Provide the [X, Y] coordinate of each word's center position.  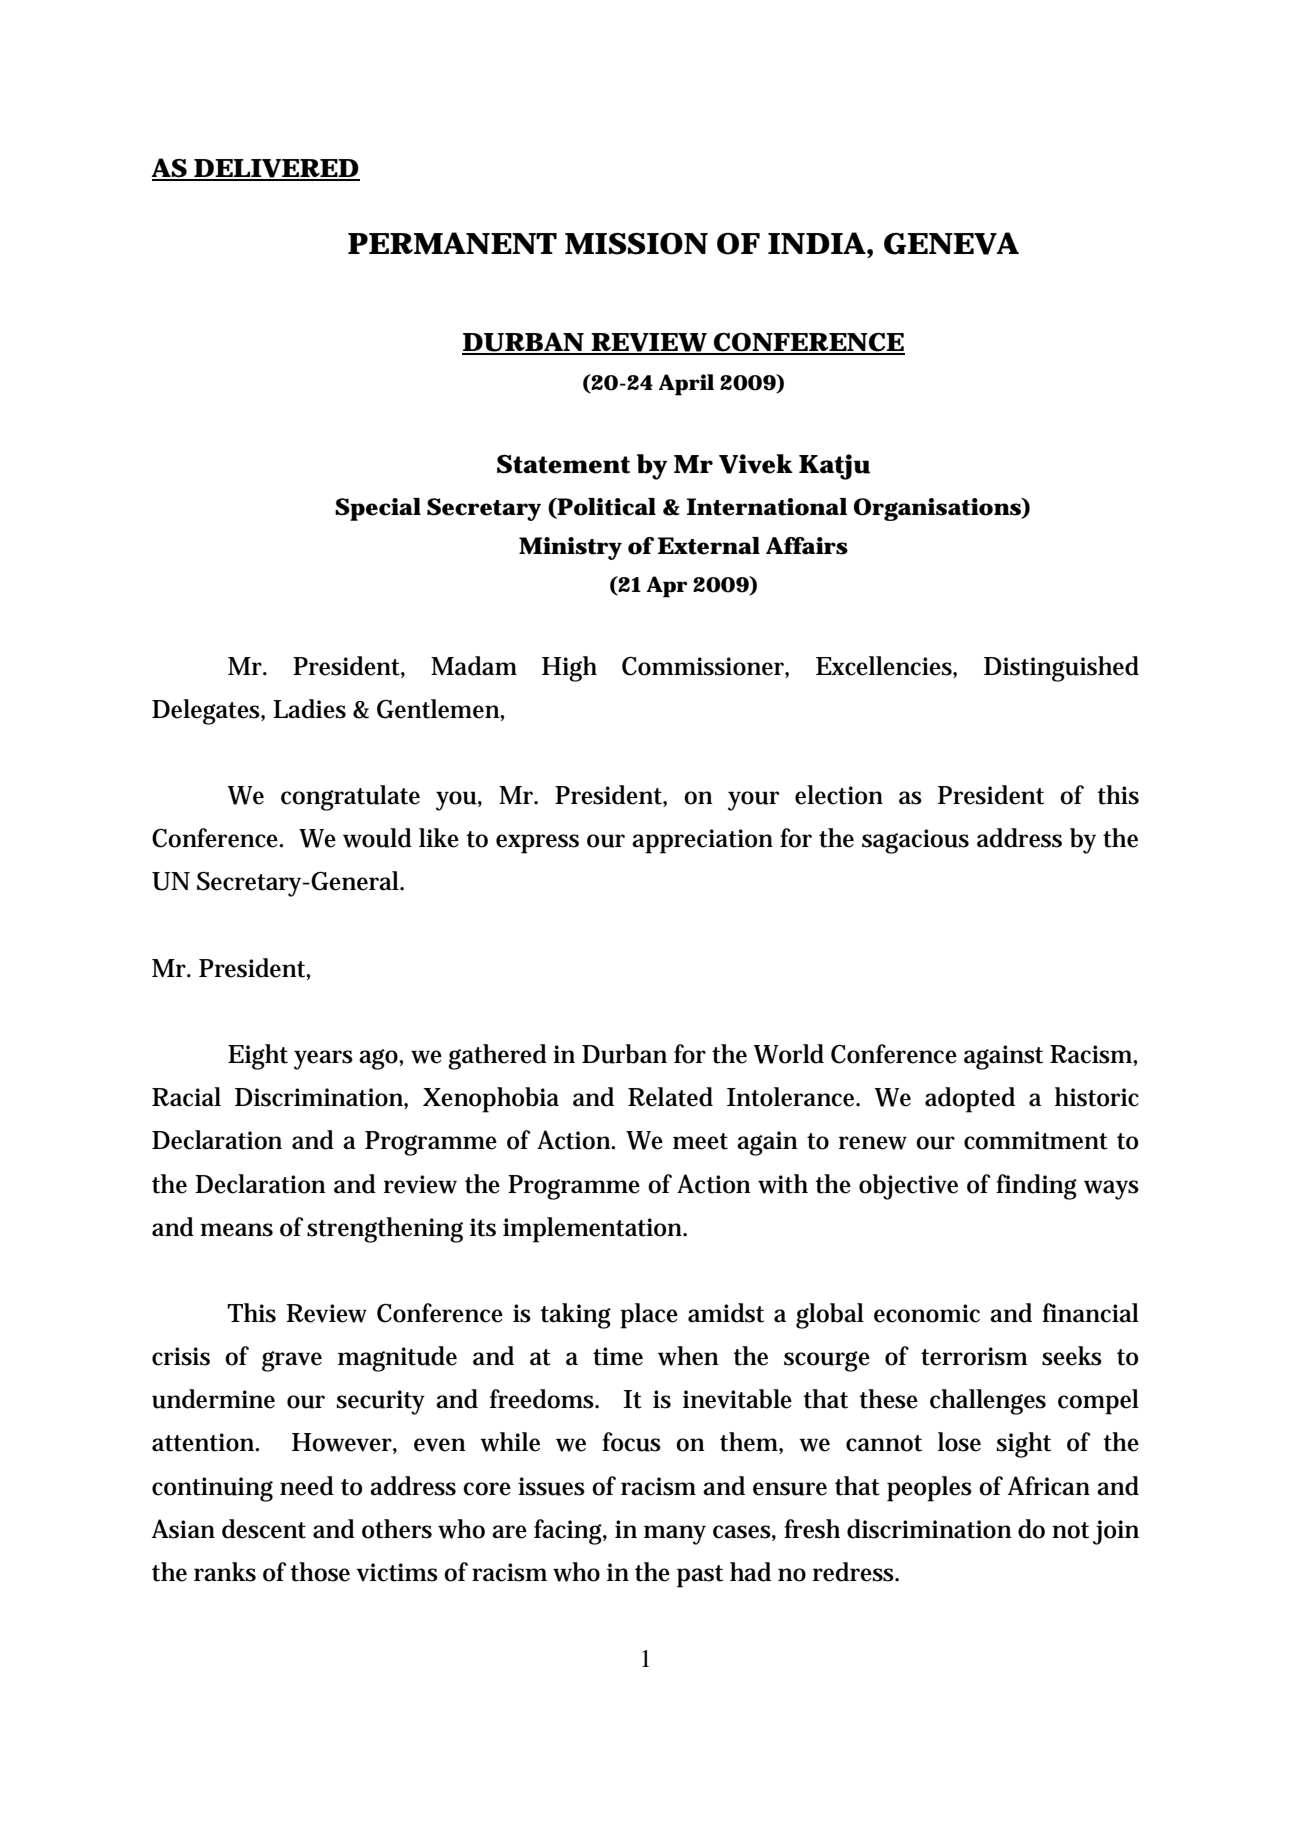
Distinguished [1061, 669]
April [686, 385]
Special [378, 509]
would [377, 838]
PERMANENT [452, 243]
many [675, 1535]
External [709, 546]
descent [264, 1529]
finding [1036, 1187]
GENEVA [951, 243]
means [236, 1230]
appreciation [702, 841]
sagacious [915, 841]
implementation [594, 1230]
